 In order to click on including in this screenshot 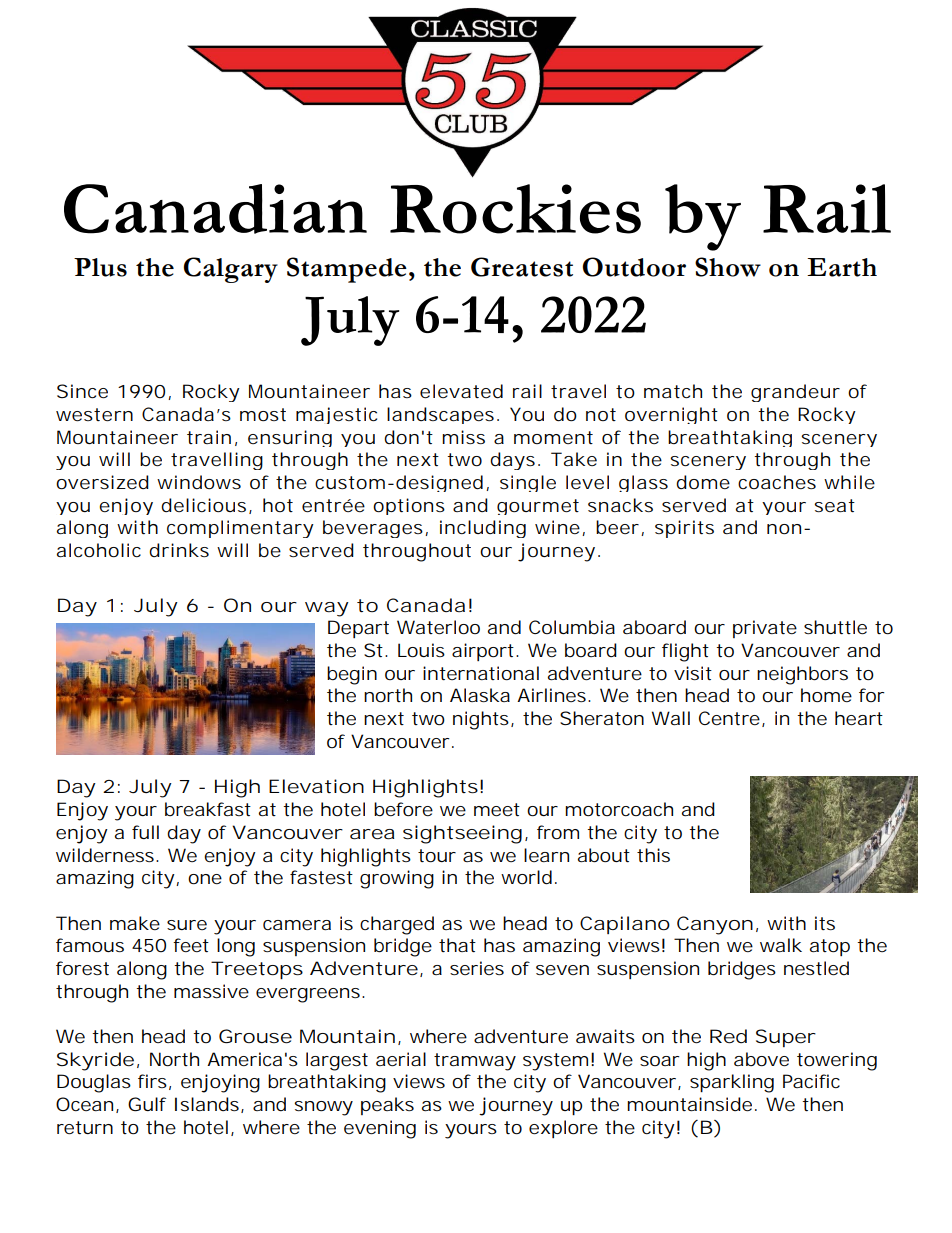, I will do `click(483, 529)`.
